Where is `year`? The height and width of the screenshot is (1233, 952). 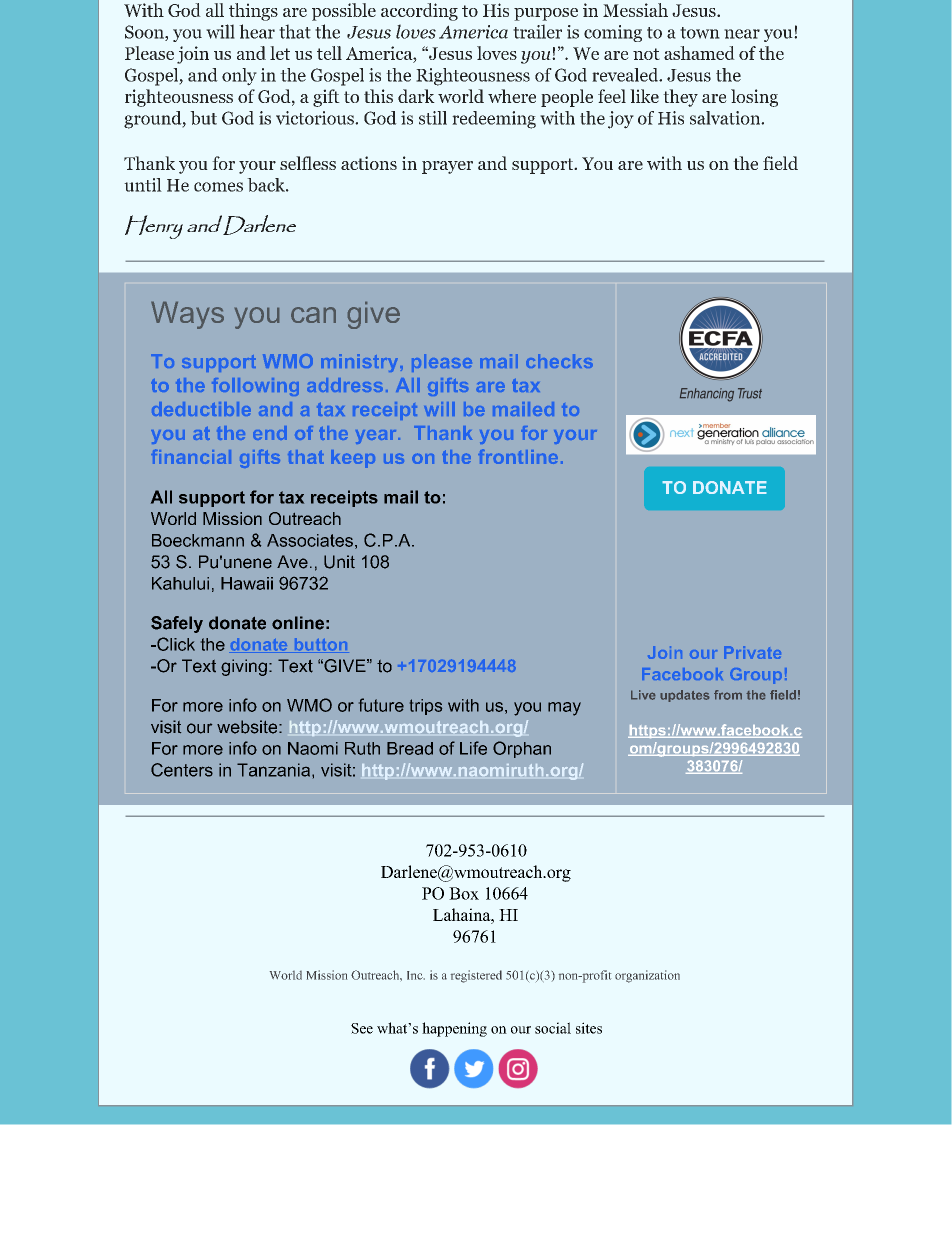 year is located at coordinates (377, 437).
